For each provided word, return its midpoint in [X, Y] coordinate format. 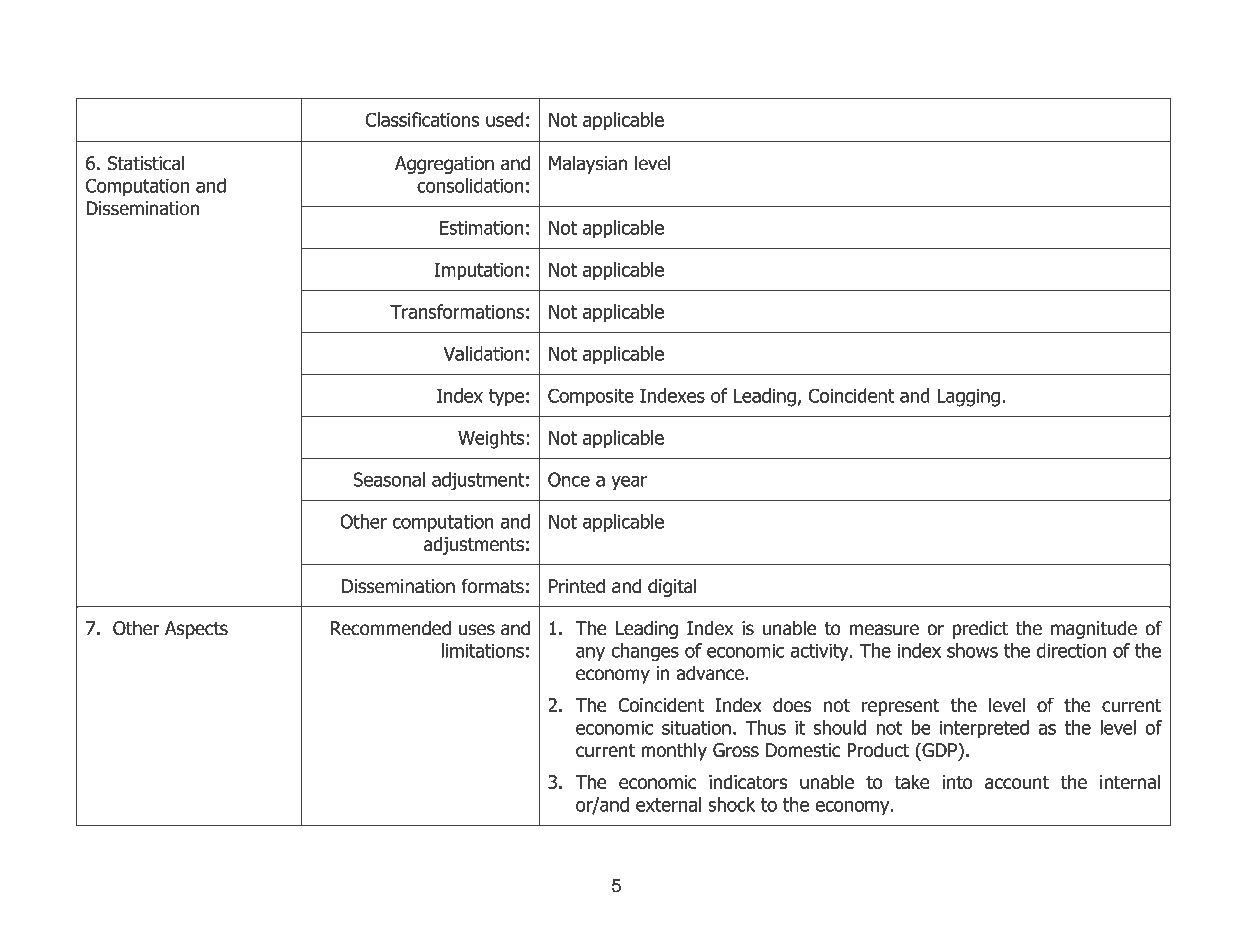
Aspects [196, 630]
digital [672, 587]
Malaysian [588, 164]
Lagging [968, 398]
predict [980, 629]
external [668, 804]
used [505, 119]
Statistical [146, 163]
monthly [674, 751]
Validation [483, 353]
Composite [591, 397]
